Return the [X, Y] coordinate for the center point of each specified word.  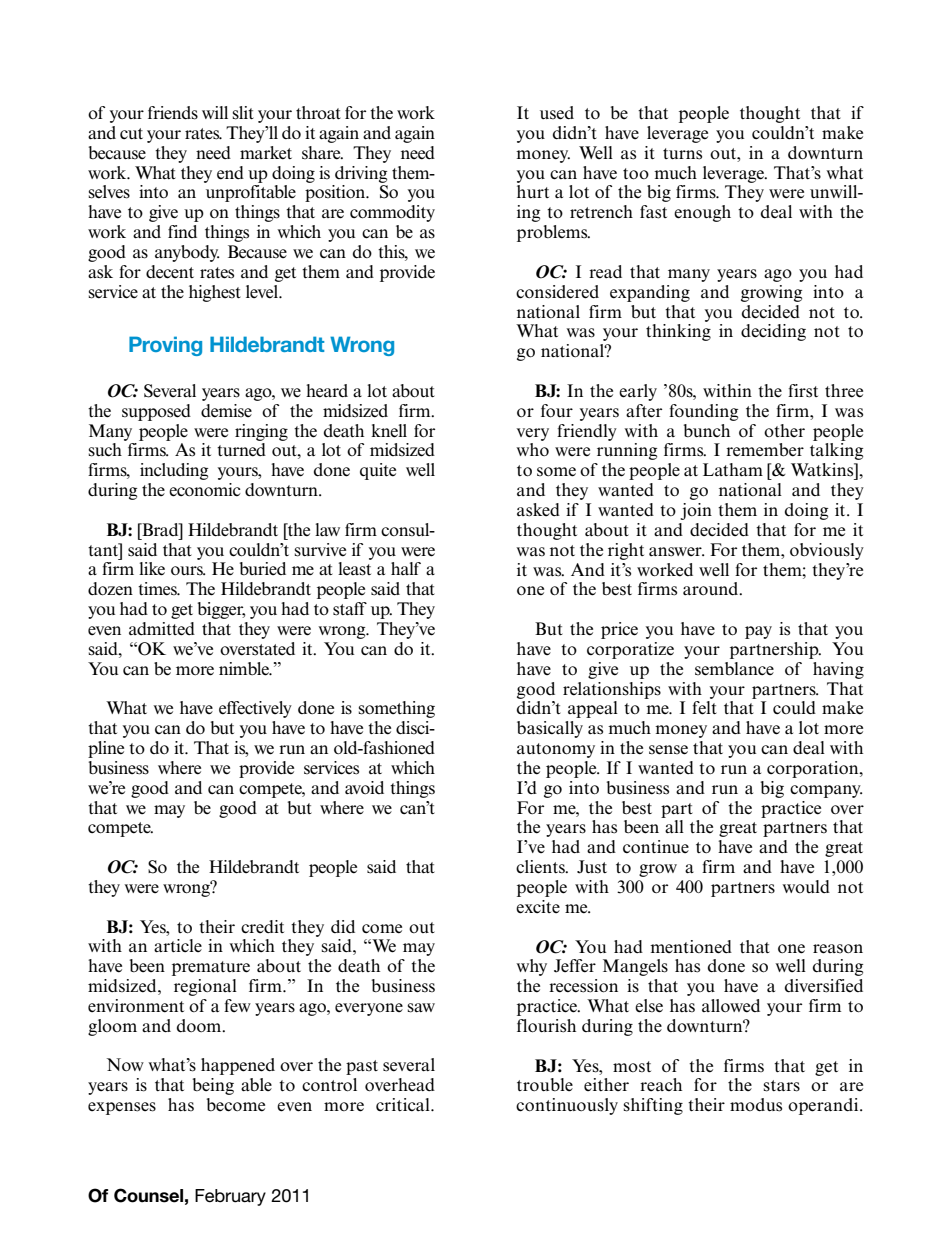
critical [404, 1104]
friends [173, 113]
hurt [533, 191]
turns [682, 154]
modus [756, 1105]
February [230, 1197]
